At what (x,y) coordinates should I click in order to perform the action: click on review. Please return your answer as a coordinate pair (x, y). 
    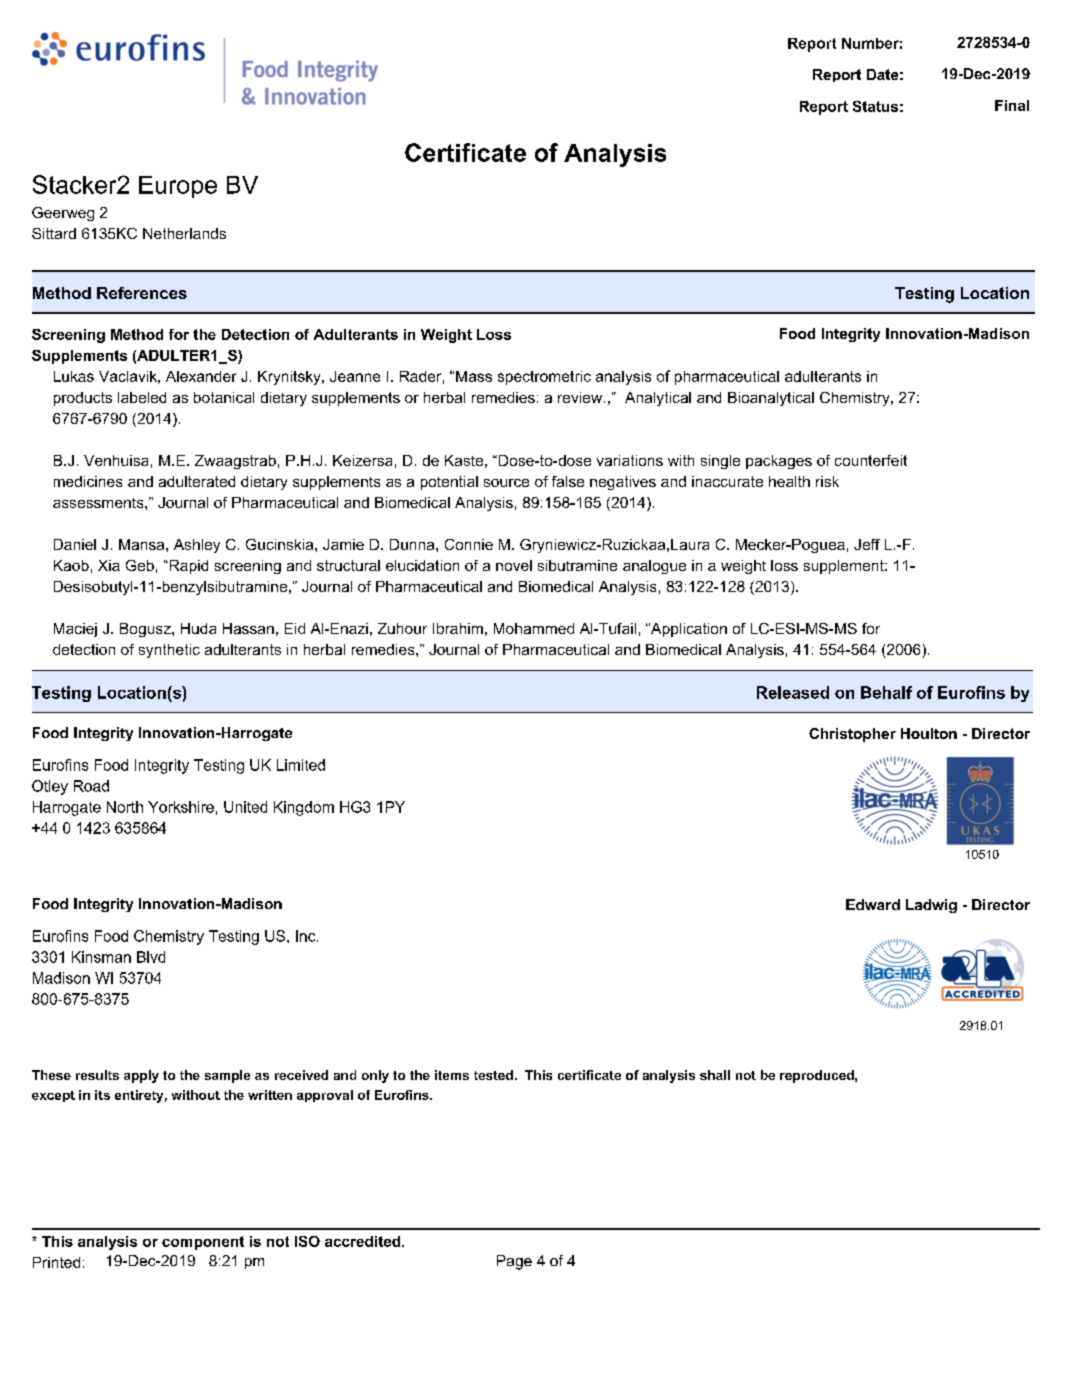
    Looking at the image, I should click on (581, 397).
